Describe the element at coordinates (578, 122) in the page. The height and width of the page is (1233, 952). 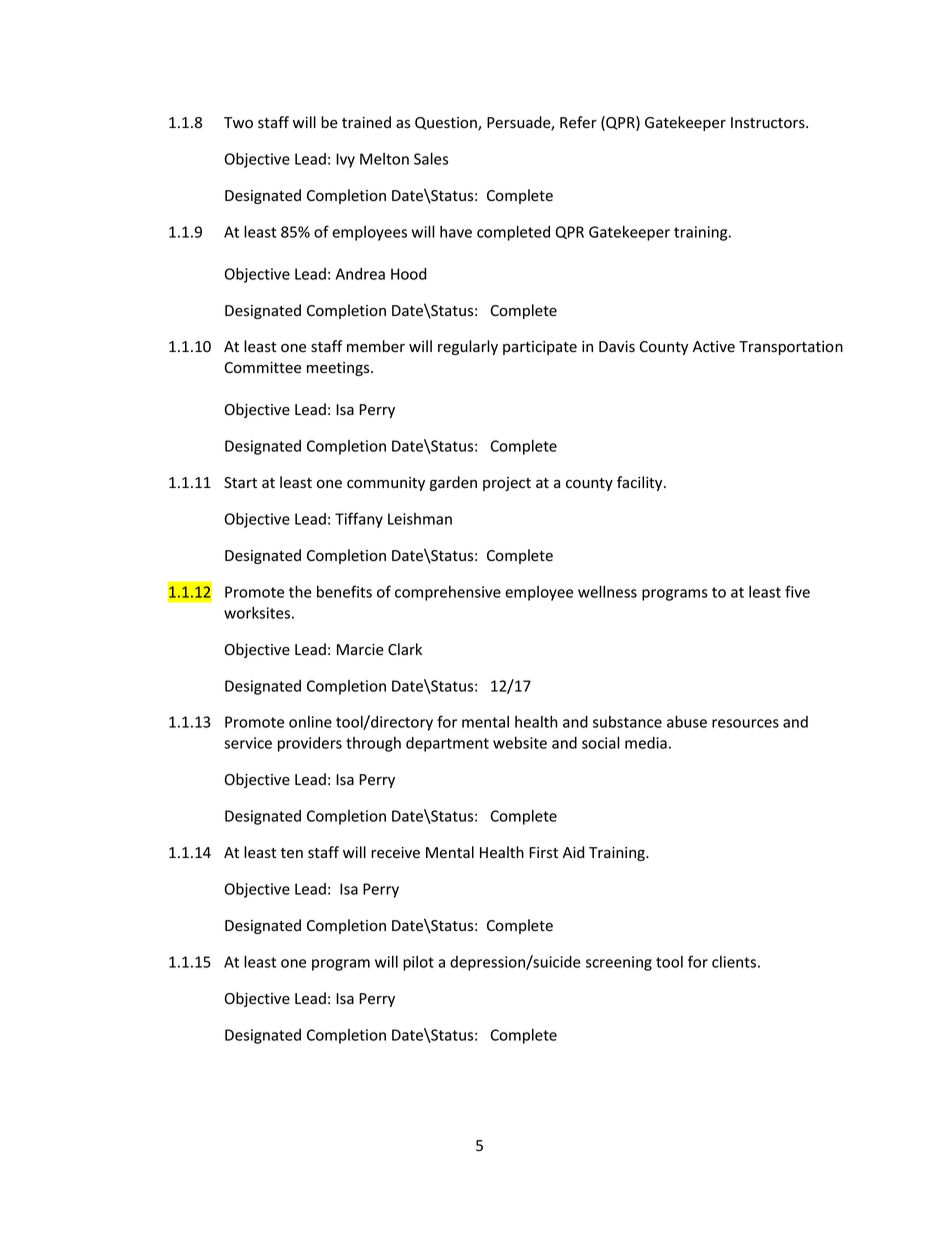
I see `Refer` at that location.
